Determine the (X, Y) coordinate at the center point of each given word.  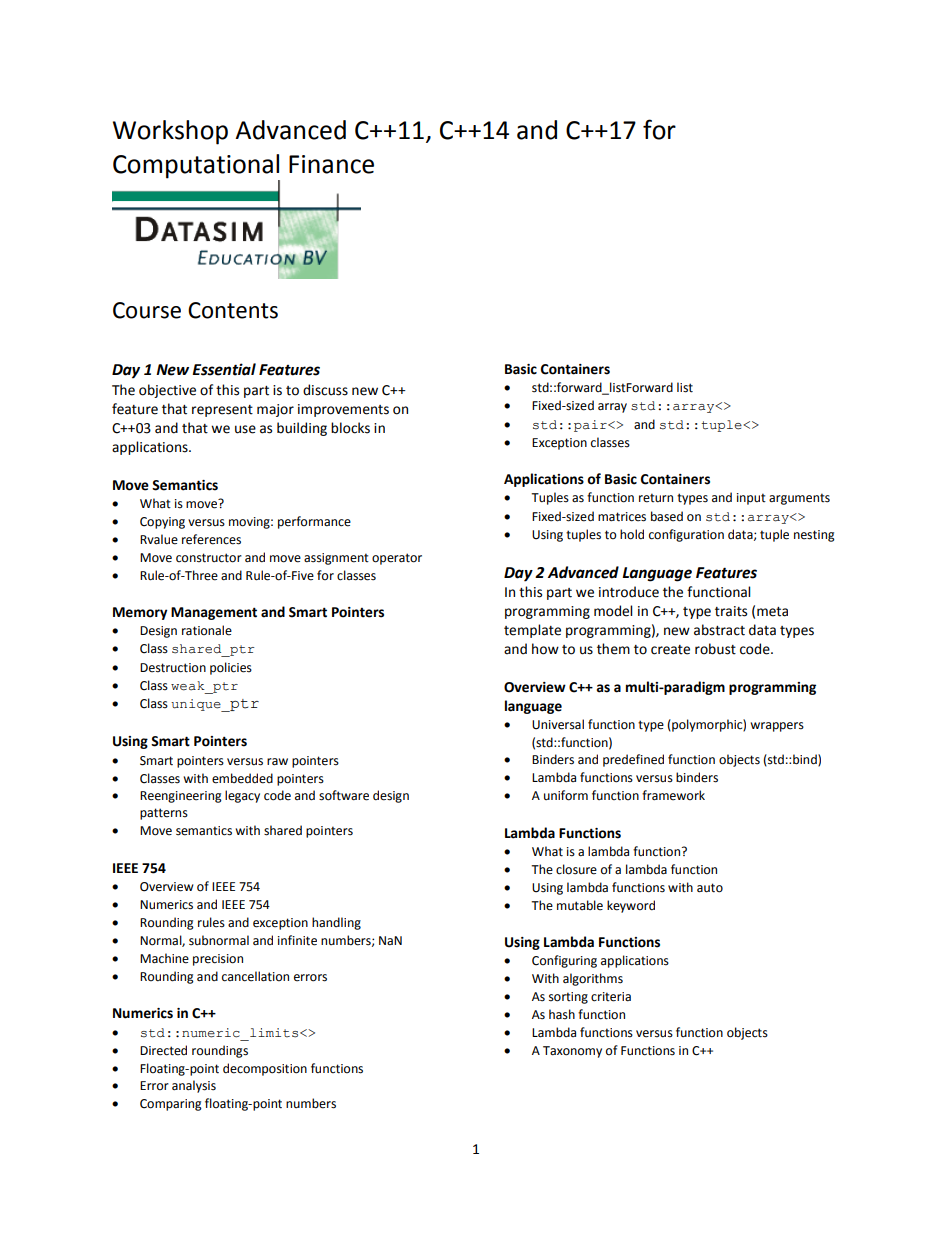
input (751, 499)
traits (731, 611)
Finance (331, 164)
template (532, 631)
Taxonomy (572, 1052)
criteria (611, 997)
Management (214, 613)
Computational (196, 166)
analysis (194, 1086)
